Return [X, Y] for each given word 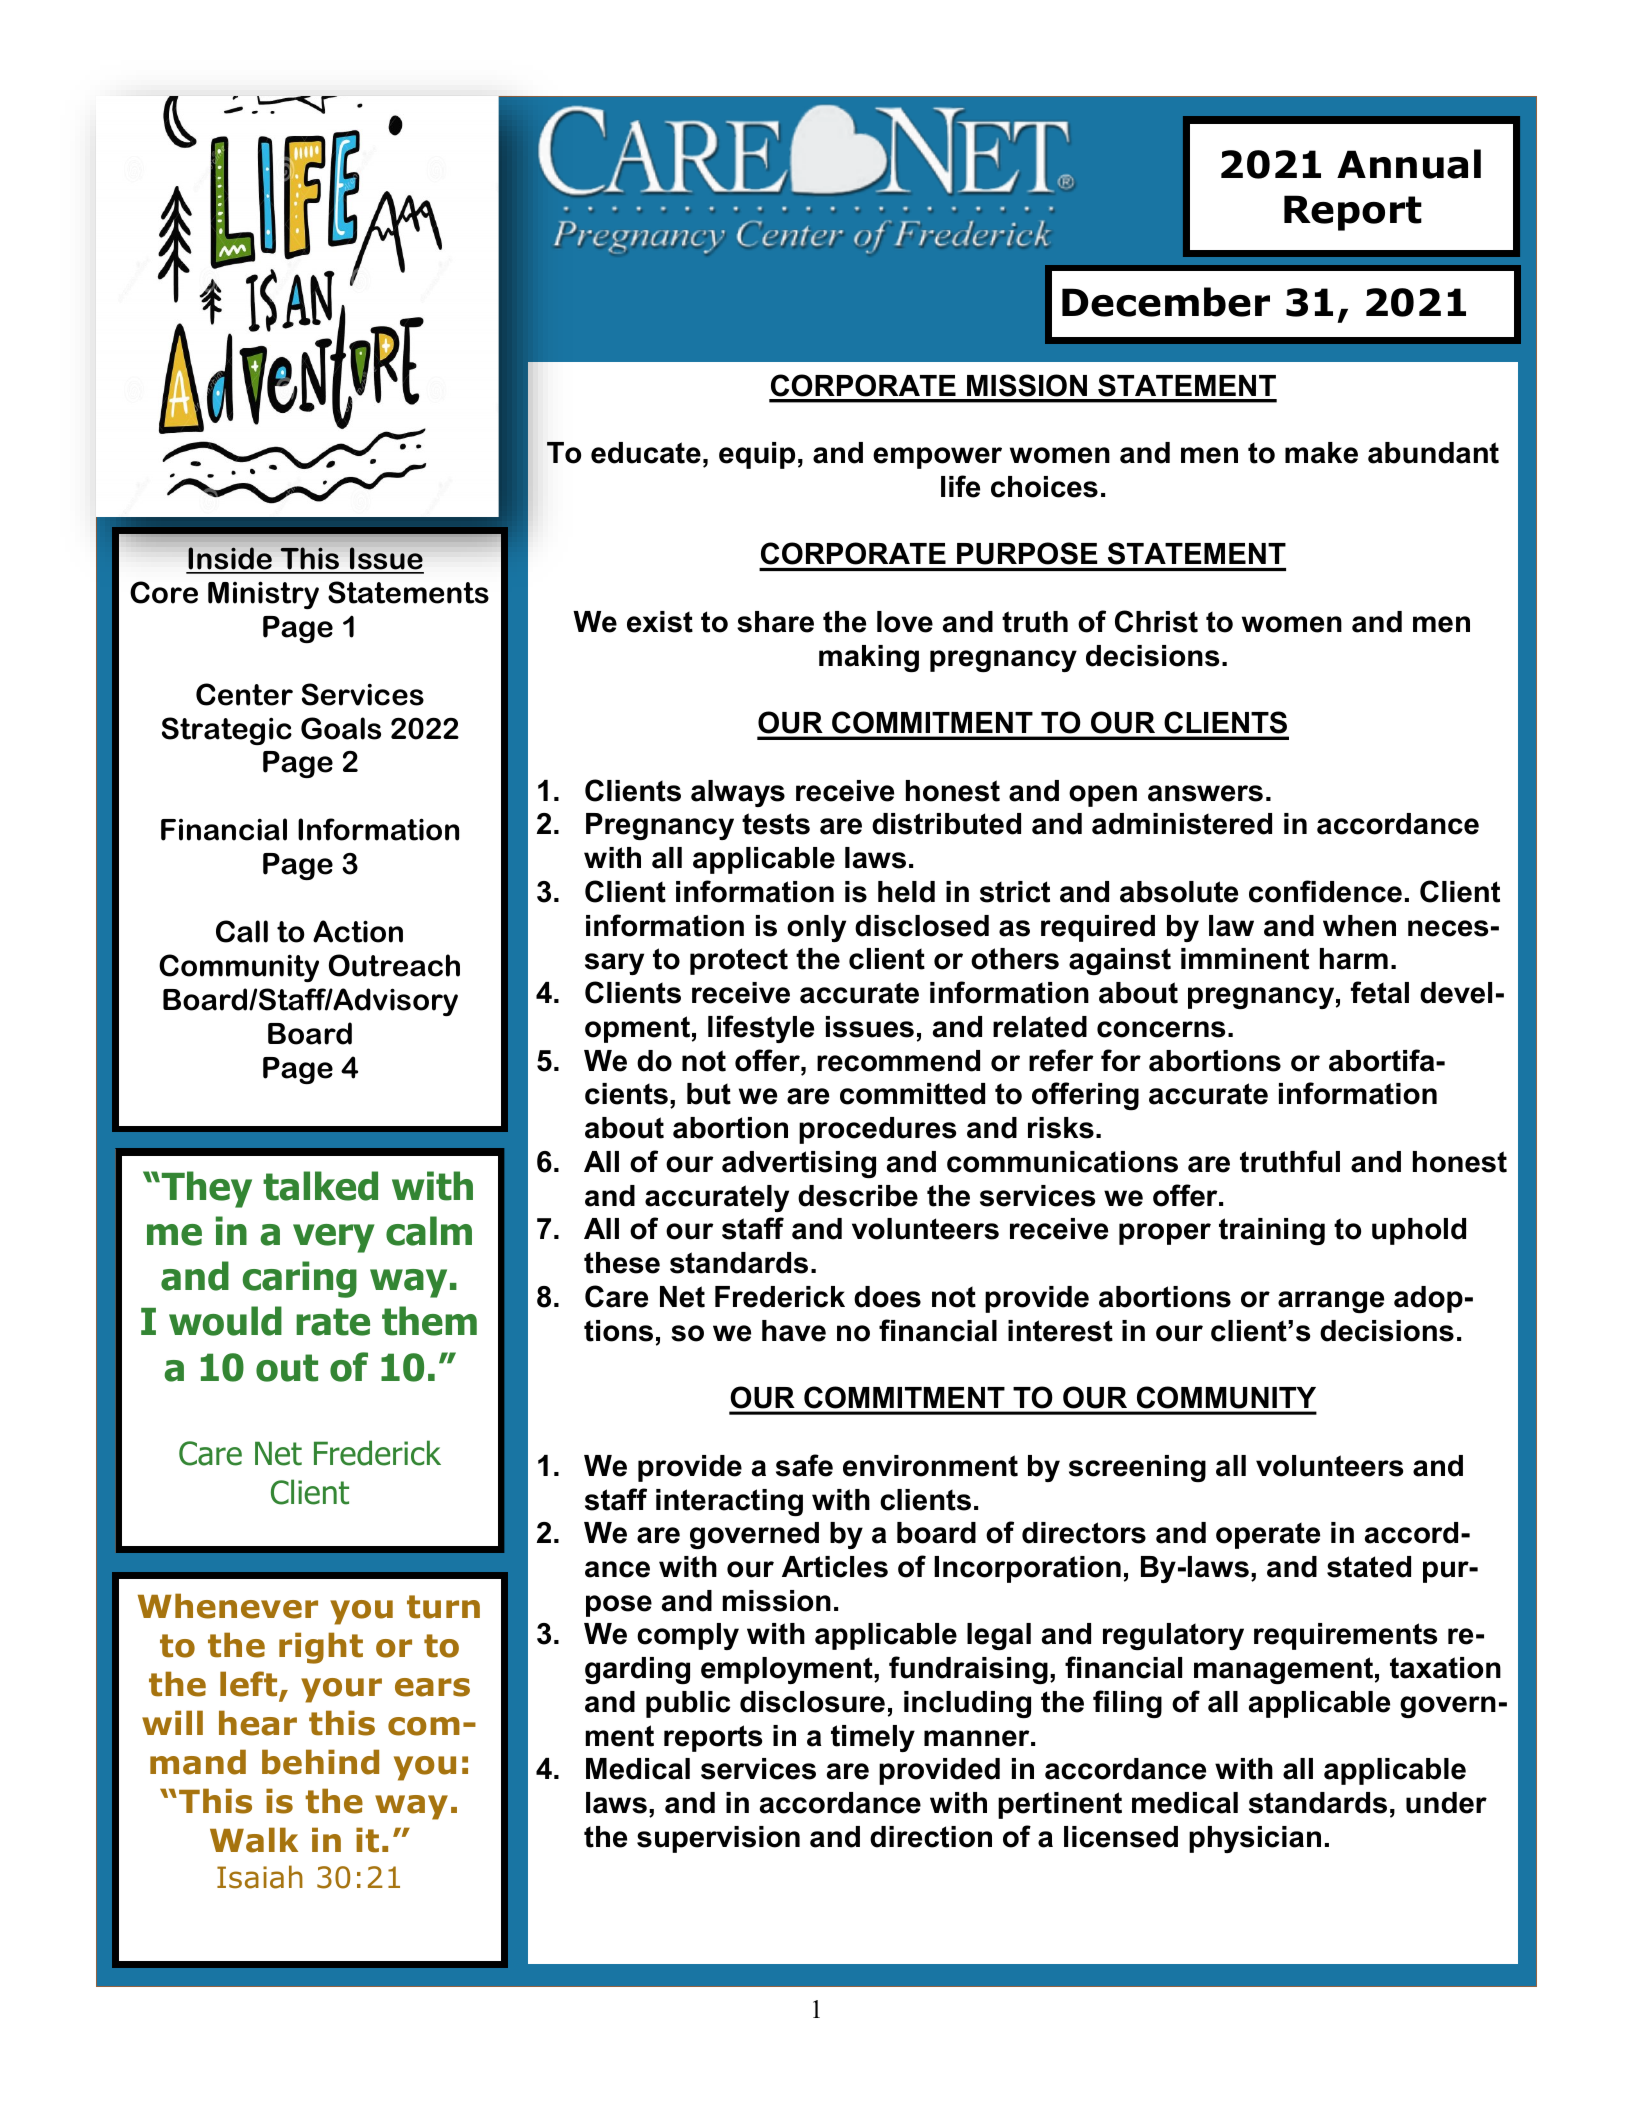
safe [804, 1465]
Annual [1409, 164]
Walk [254, 1840]
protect [739, 961]
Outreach [394, 965]
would [225, 1321]
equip [757, 455]
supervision [718, 1839]
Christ [1156, 621]
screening [1137, 1468]
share [775, 622]
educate [646, 453]
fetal [1380, 992]
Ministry [263, 595]
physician [1255, 1839]
